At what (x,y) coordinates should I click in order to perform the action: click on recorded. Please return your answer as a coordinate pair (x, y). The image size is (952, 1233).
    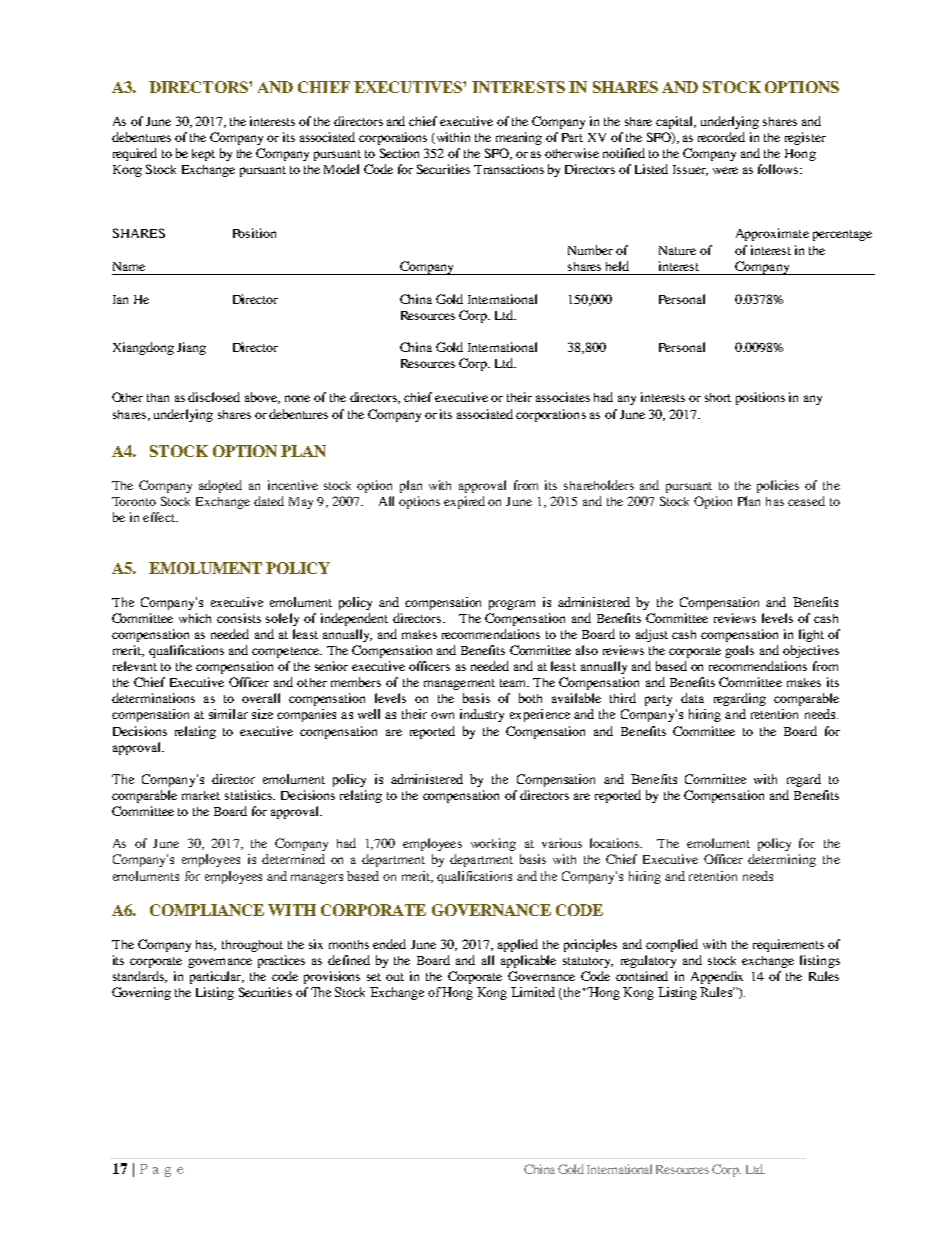
    Looking at the image, I should click on (721, 137).
